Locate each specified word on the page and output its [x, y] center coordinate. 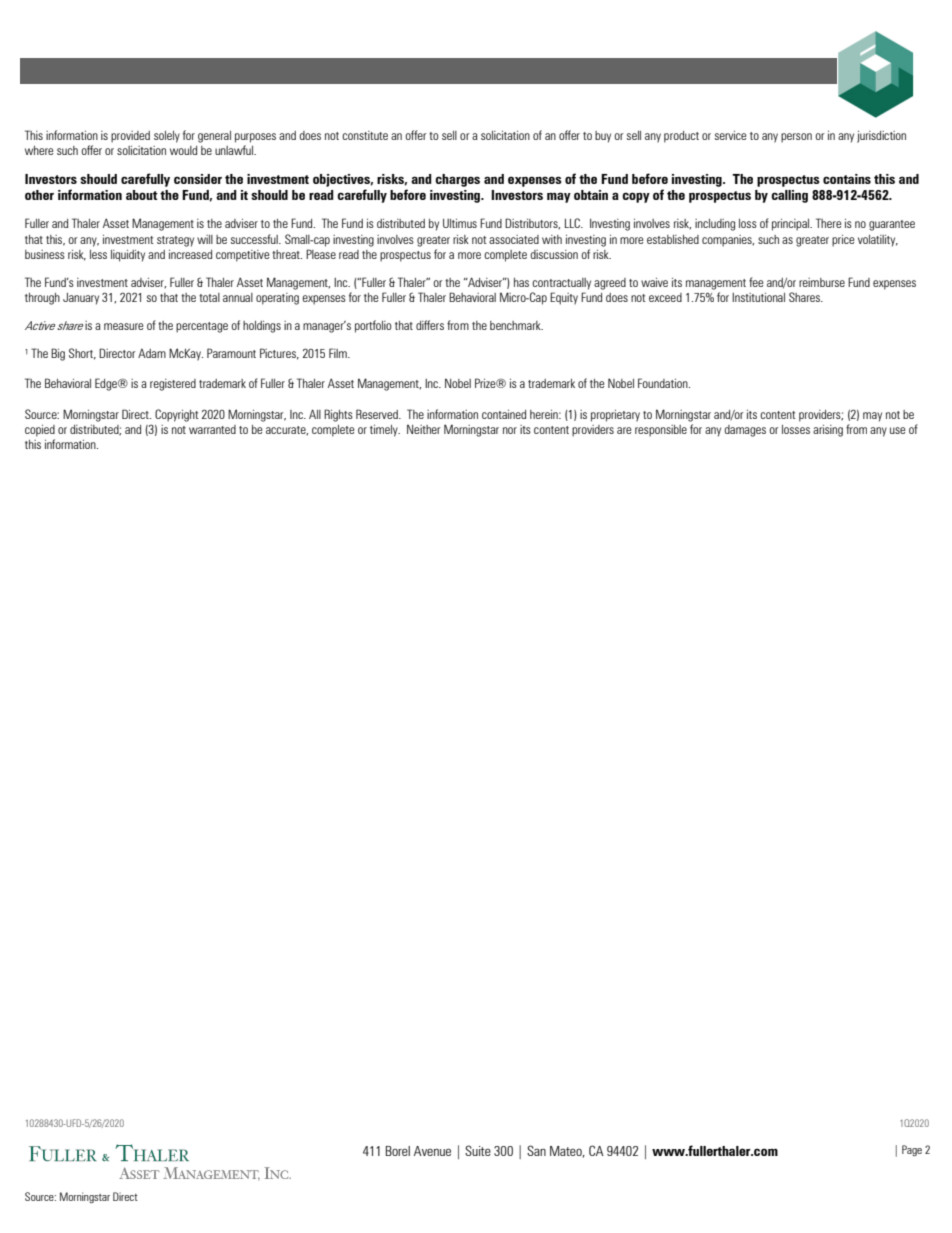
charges [457, 180]
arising [828, 431]
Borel [398, 1151]
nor [510, 430]
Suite [478, 1150]
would [183, 150]
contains [847, 179]
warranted [212, 429]
